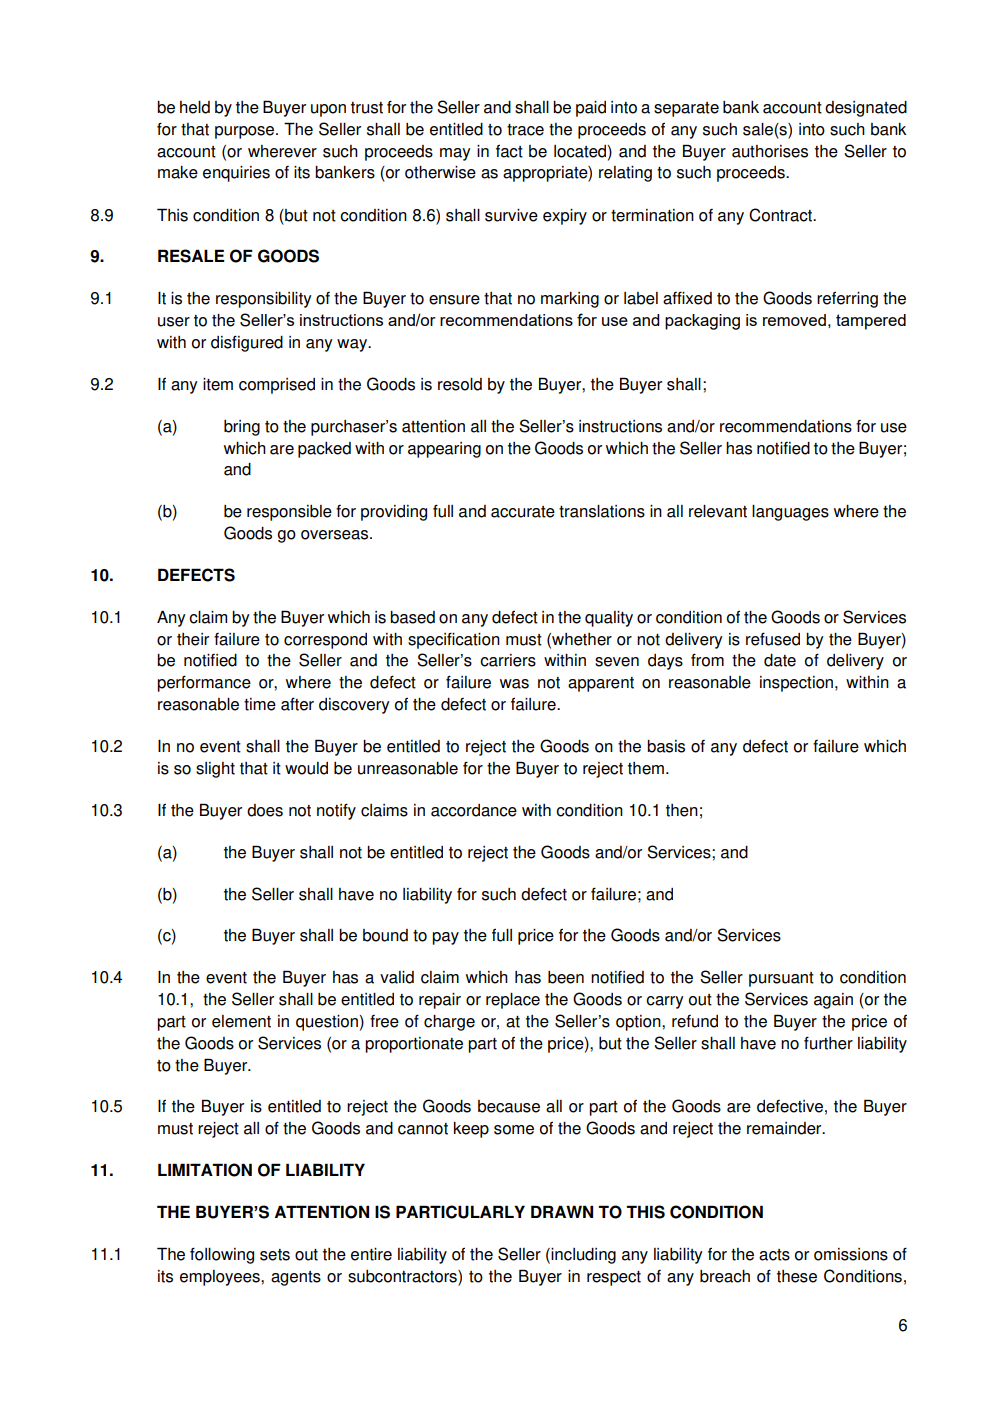  I want to click on accordance, so click(474, 810).
